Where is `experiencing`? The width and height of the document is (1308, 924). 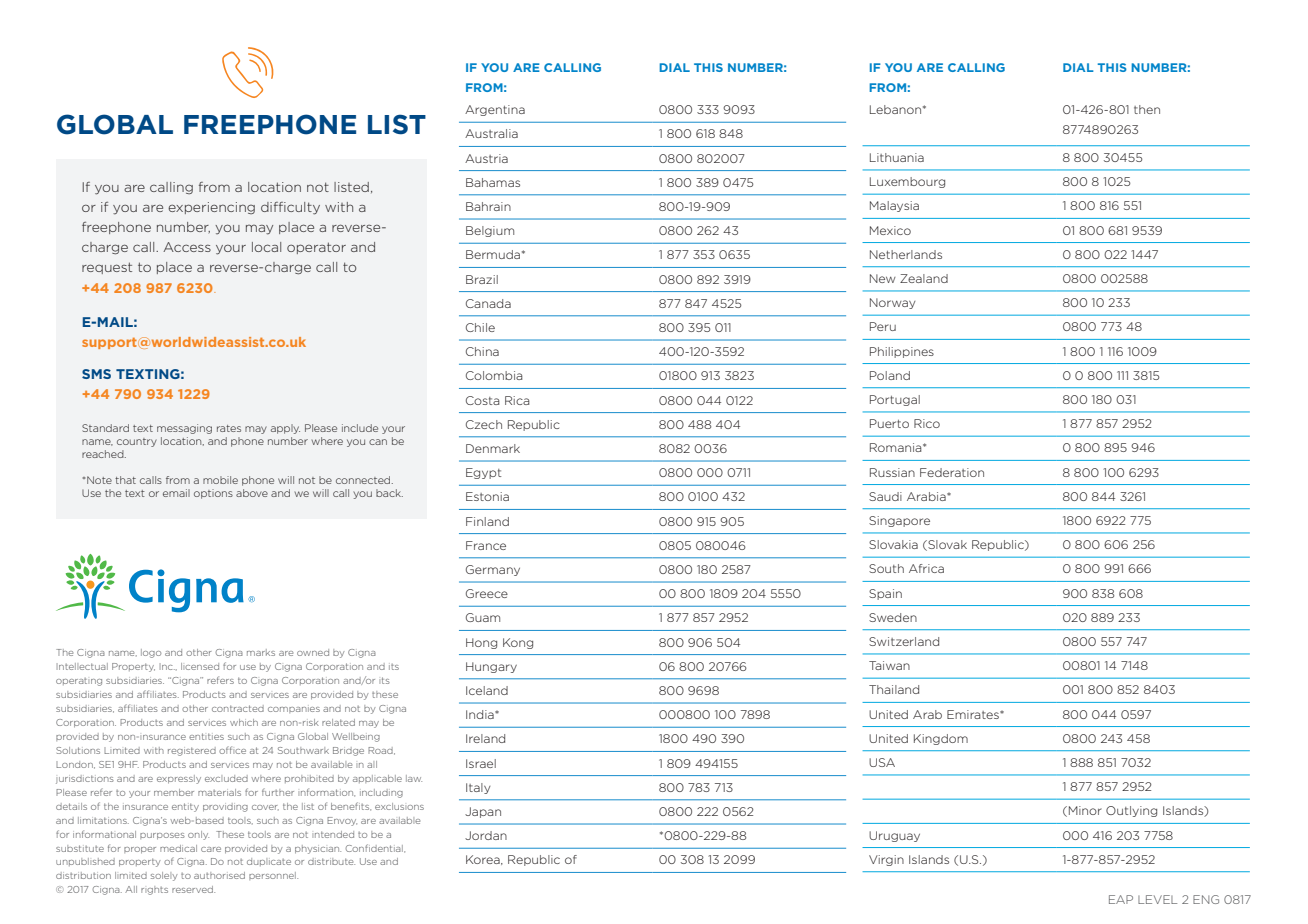
experiencing is located at coordinates (211, 208).
